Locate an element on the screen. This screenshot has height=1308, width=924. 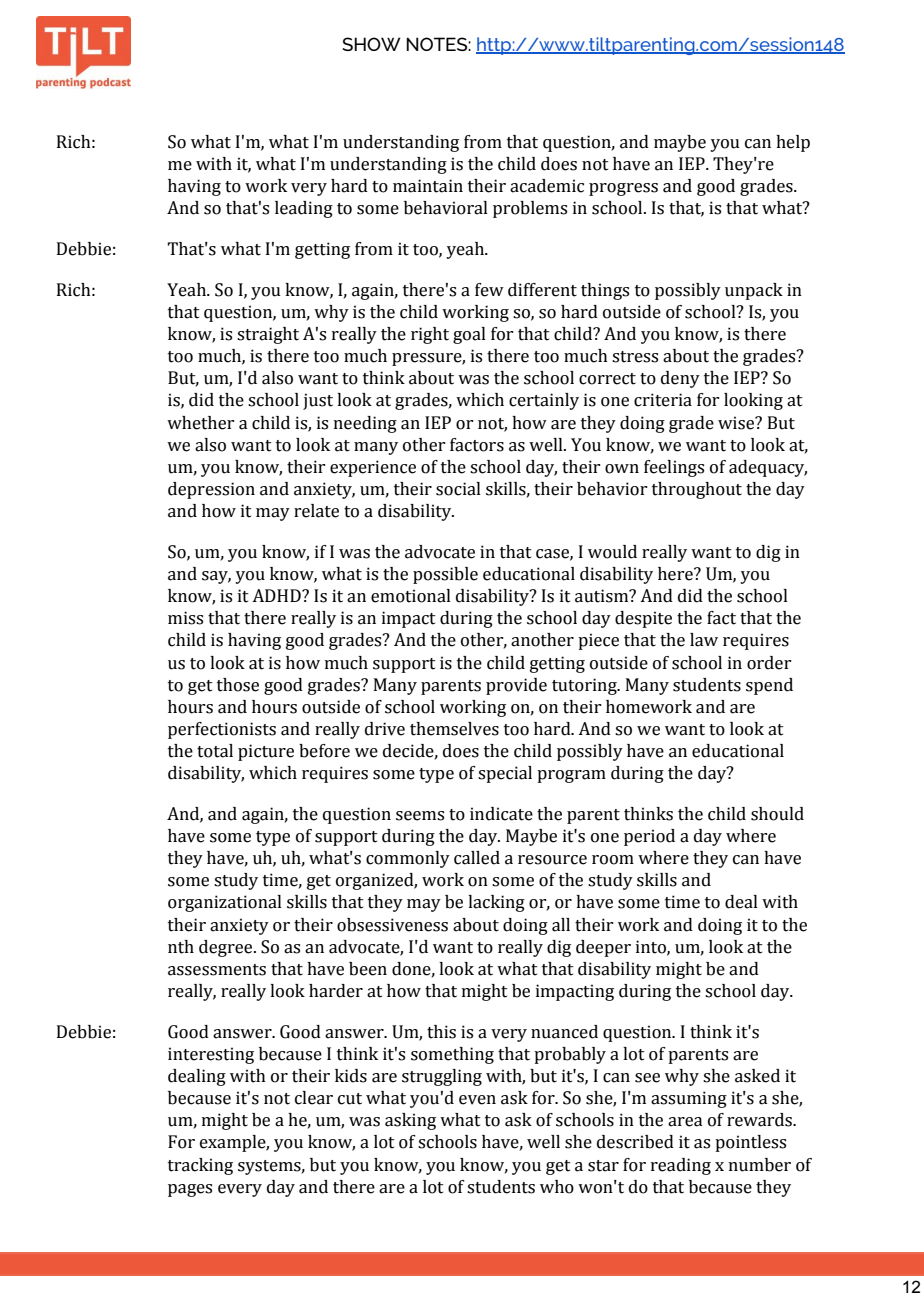
help is located at coordinates (793, 143).
